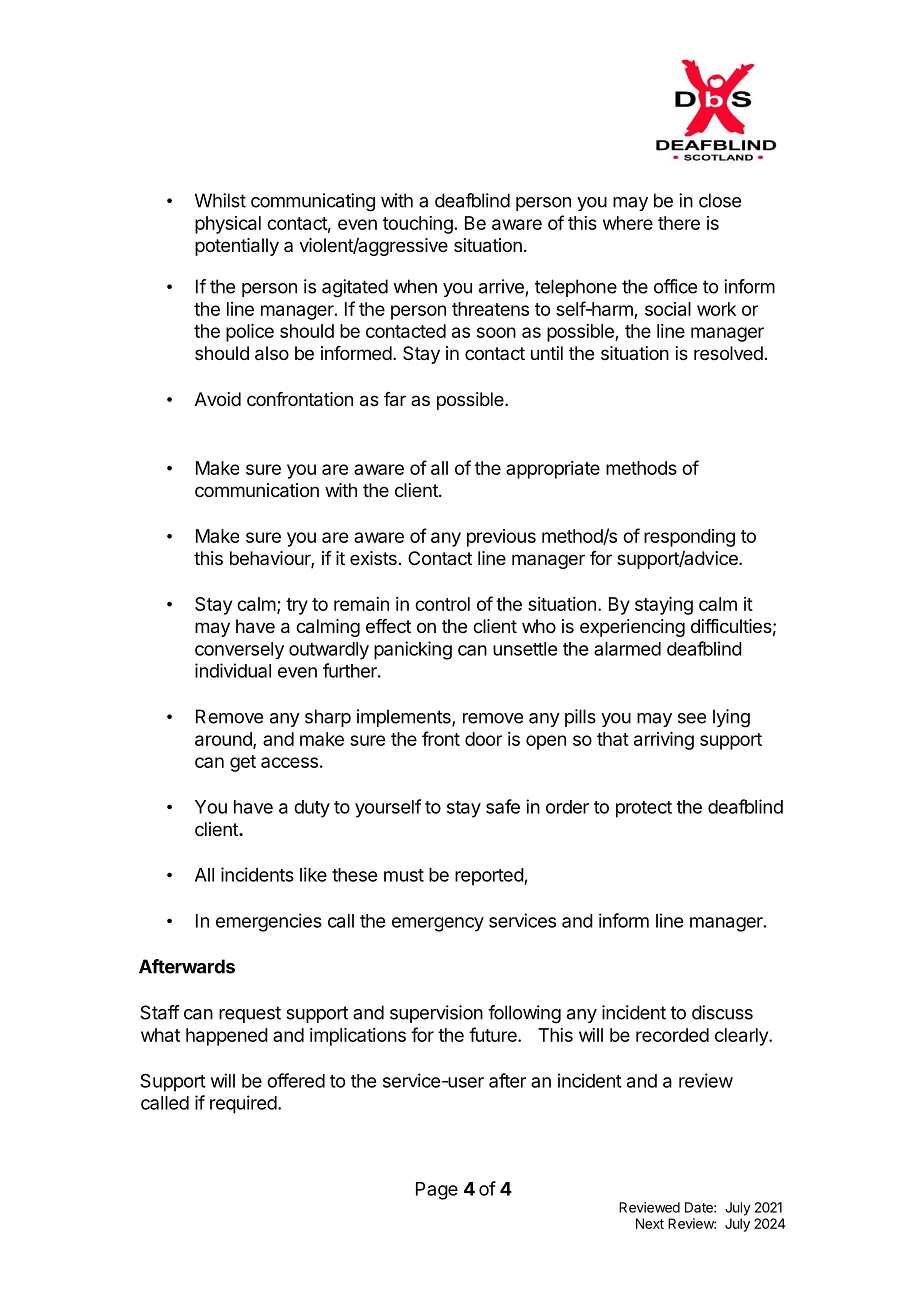 The height and width of the page is (1308, 924). I want to click on Next, so click(650, 1223).
